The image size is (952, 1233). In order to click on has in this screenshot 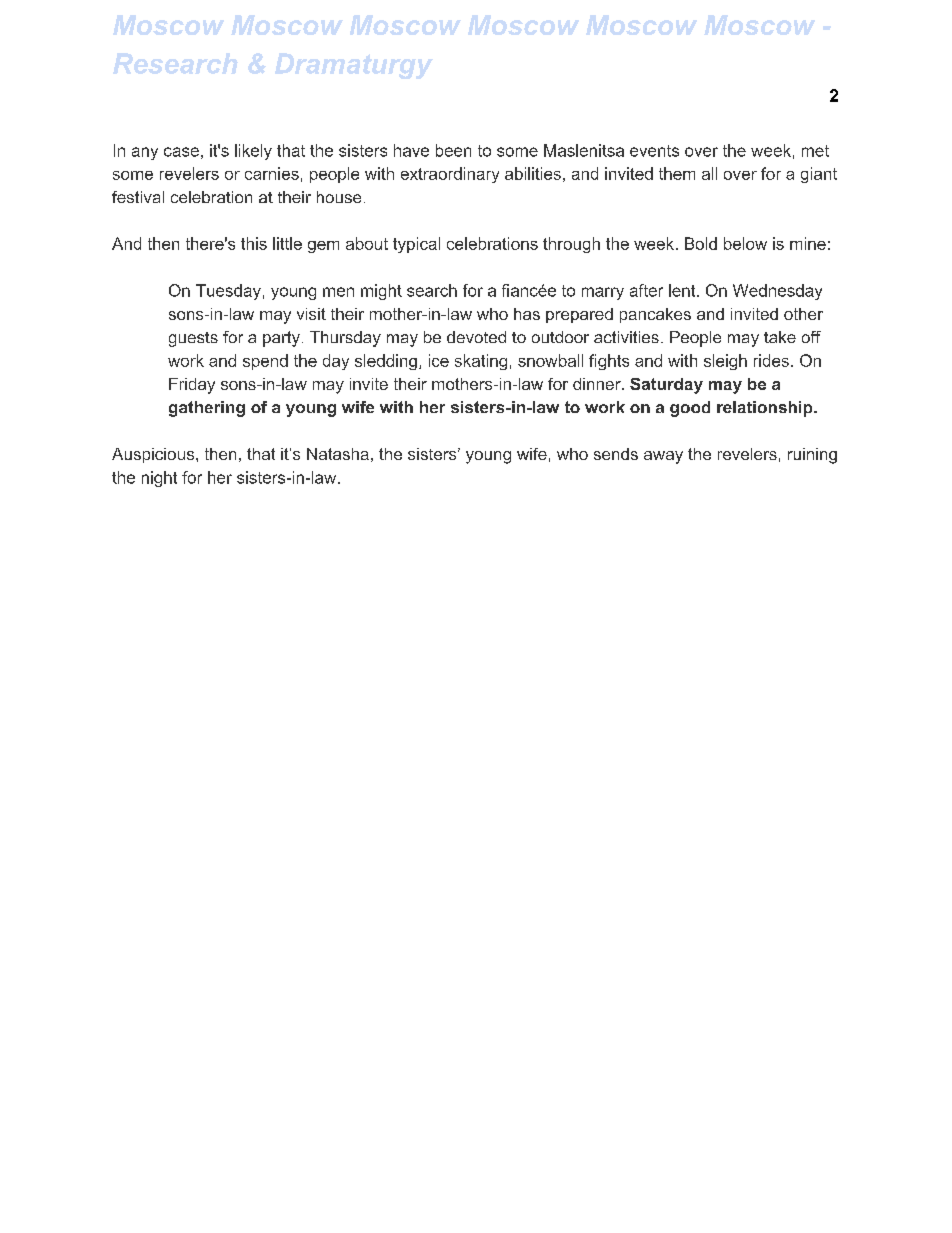, I will do `click(527, 314)`.
